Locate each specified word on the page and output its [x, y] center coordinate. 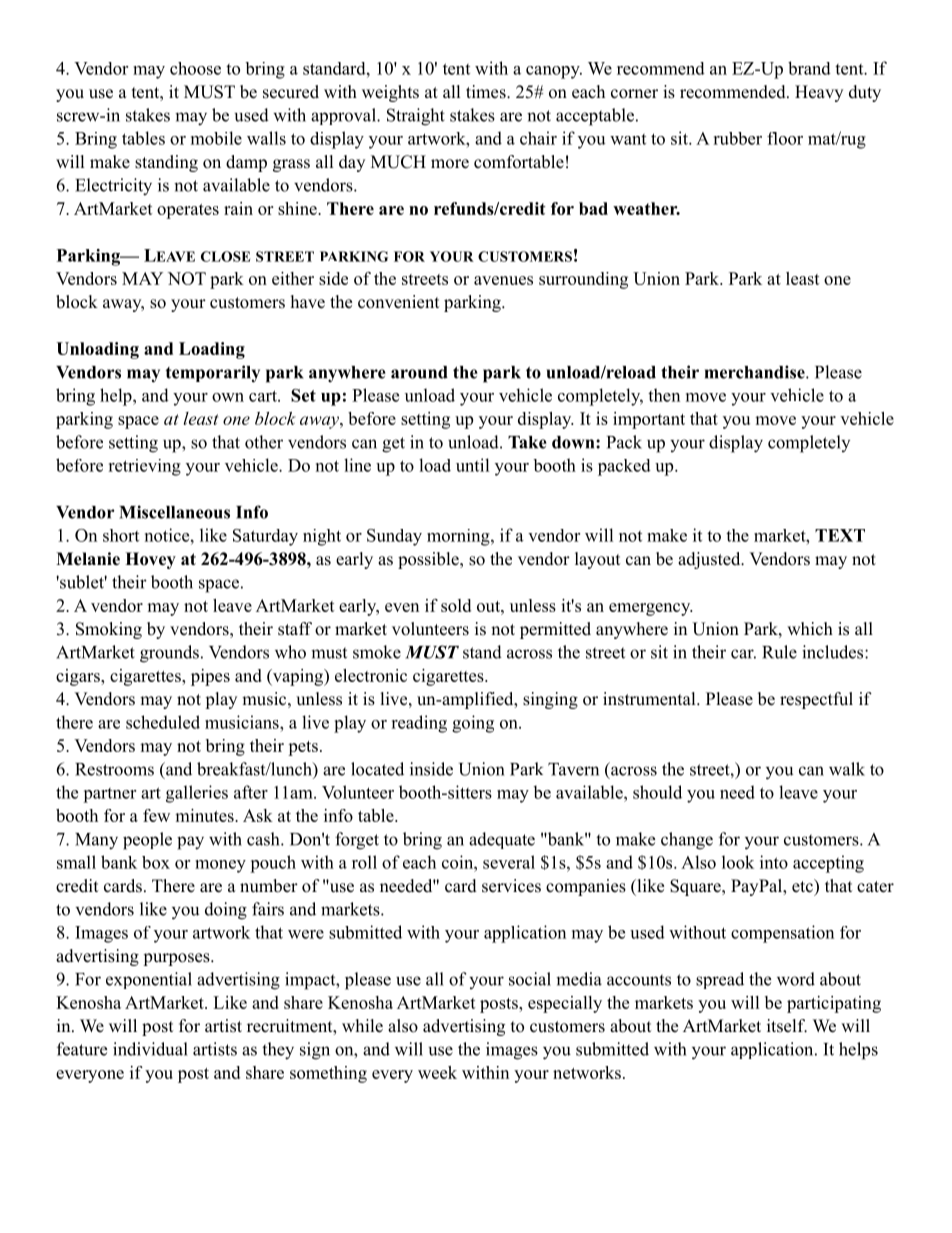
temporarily [212, 374]
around [419, 372]
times [487, 92]
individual [150, 1049]
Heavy [819, 93]
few [156, 815]
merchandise [756, 372]
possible [429, 560]
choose [195, 68]
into [774, 862]
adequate [502, 840]
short [121, 535]
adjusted [710, 560]
